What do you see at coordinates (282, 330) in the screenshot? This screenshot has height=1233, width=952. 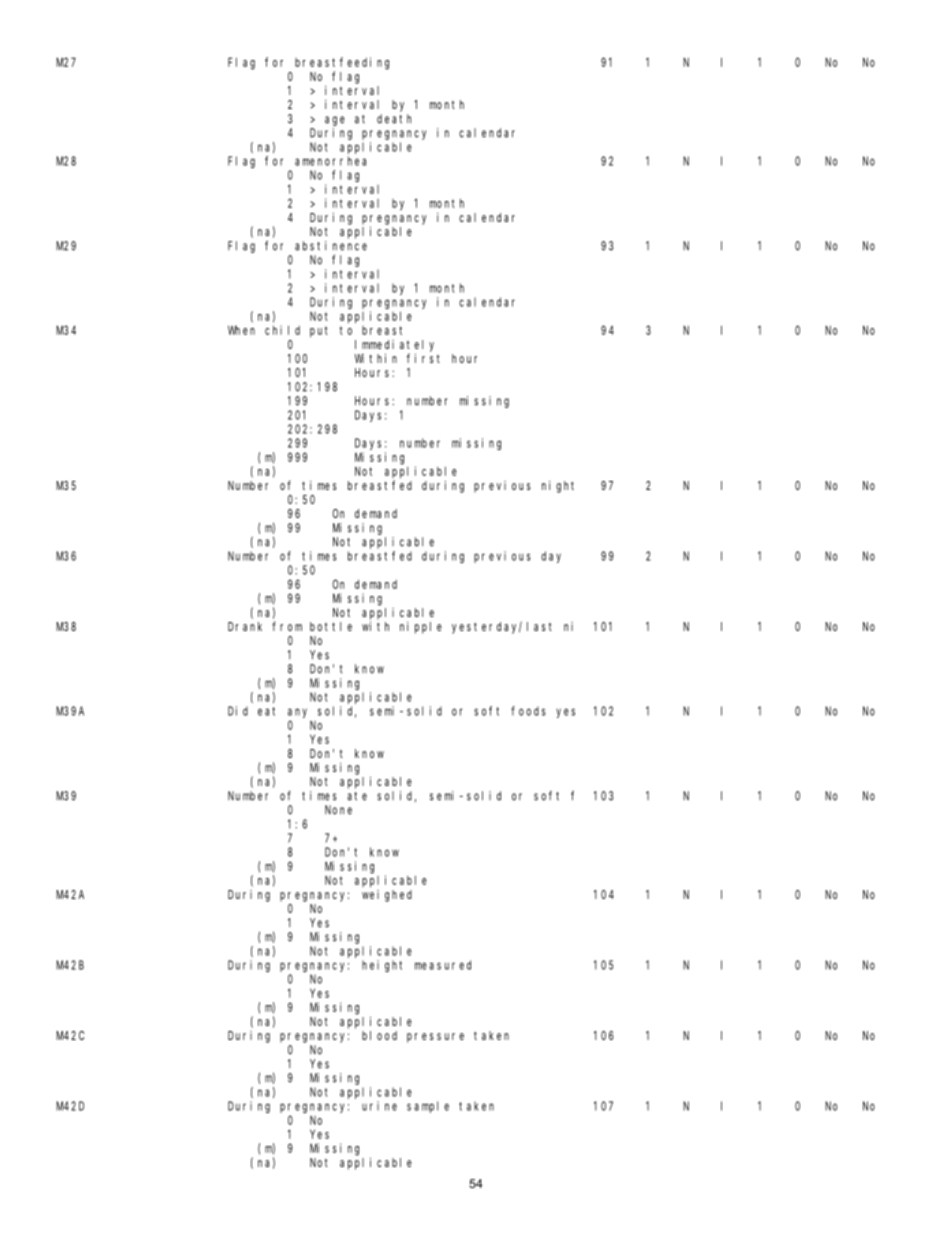 I see `child` at bounding box center [282, 330].
